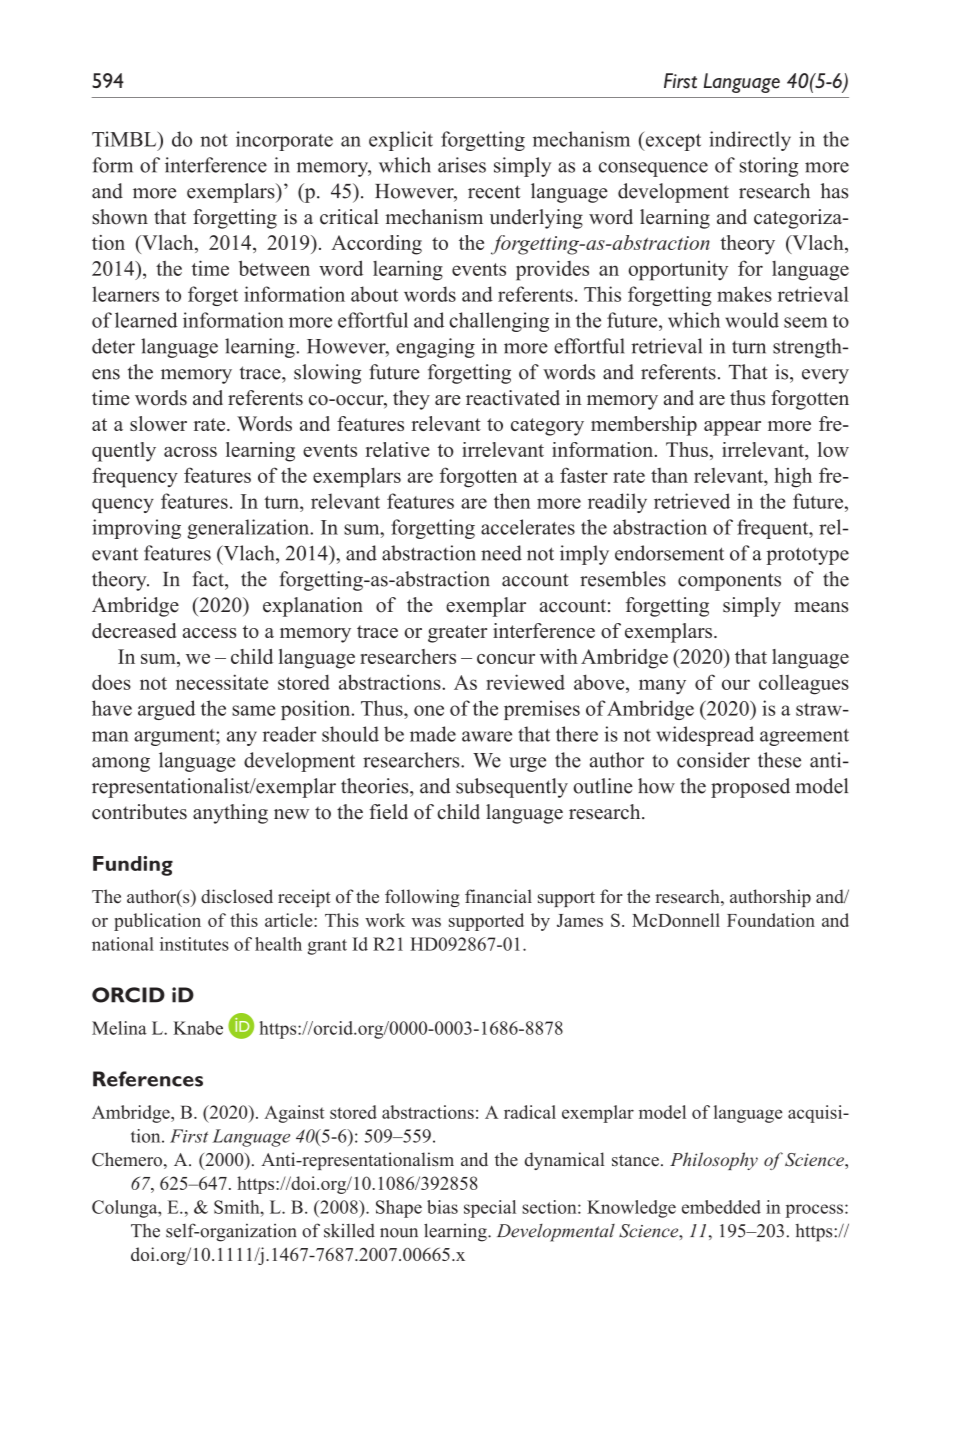 The height and width of the screenshot is (1430, 953). What do you see at coordinates (506, 659) in the screenshot?
I see `concur` at bounding box center [506, 659].
